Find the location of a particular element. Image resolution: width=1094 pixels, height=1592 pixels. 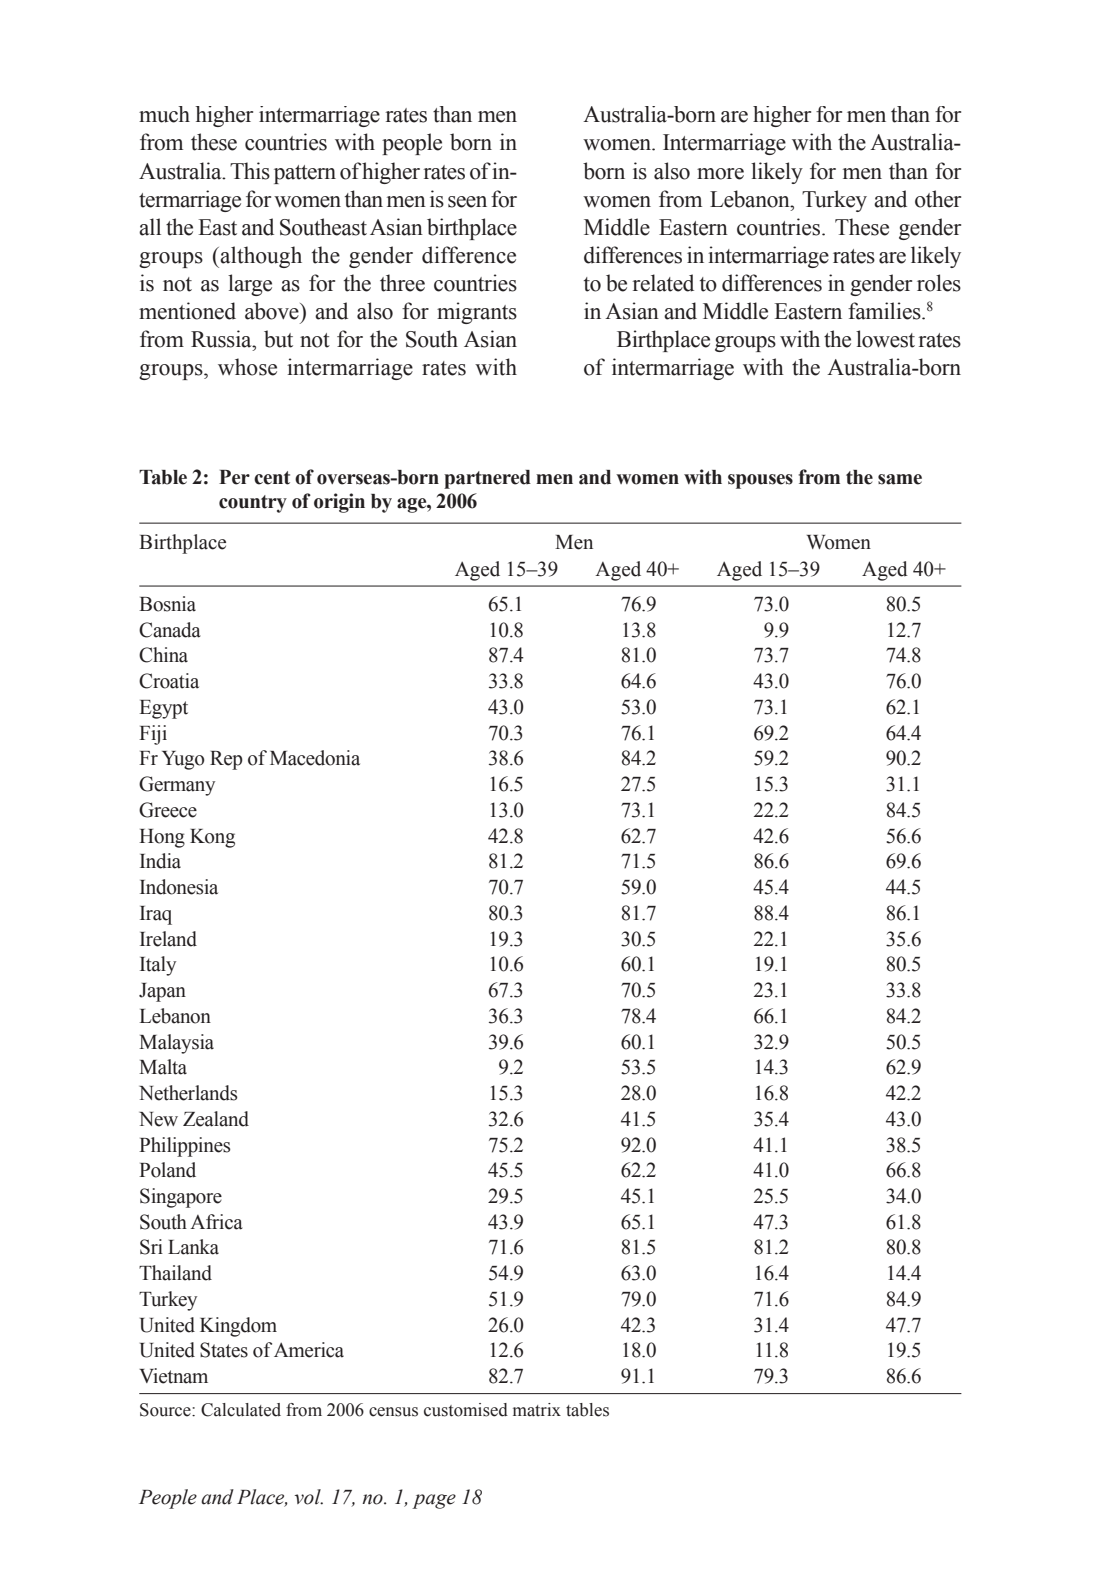

matrix is located at coordinates (537, 1410).
